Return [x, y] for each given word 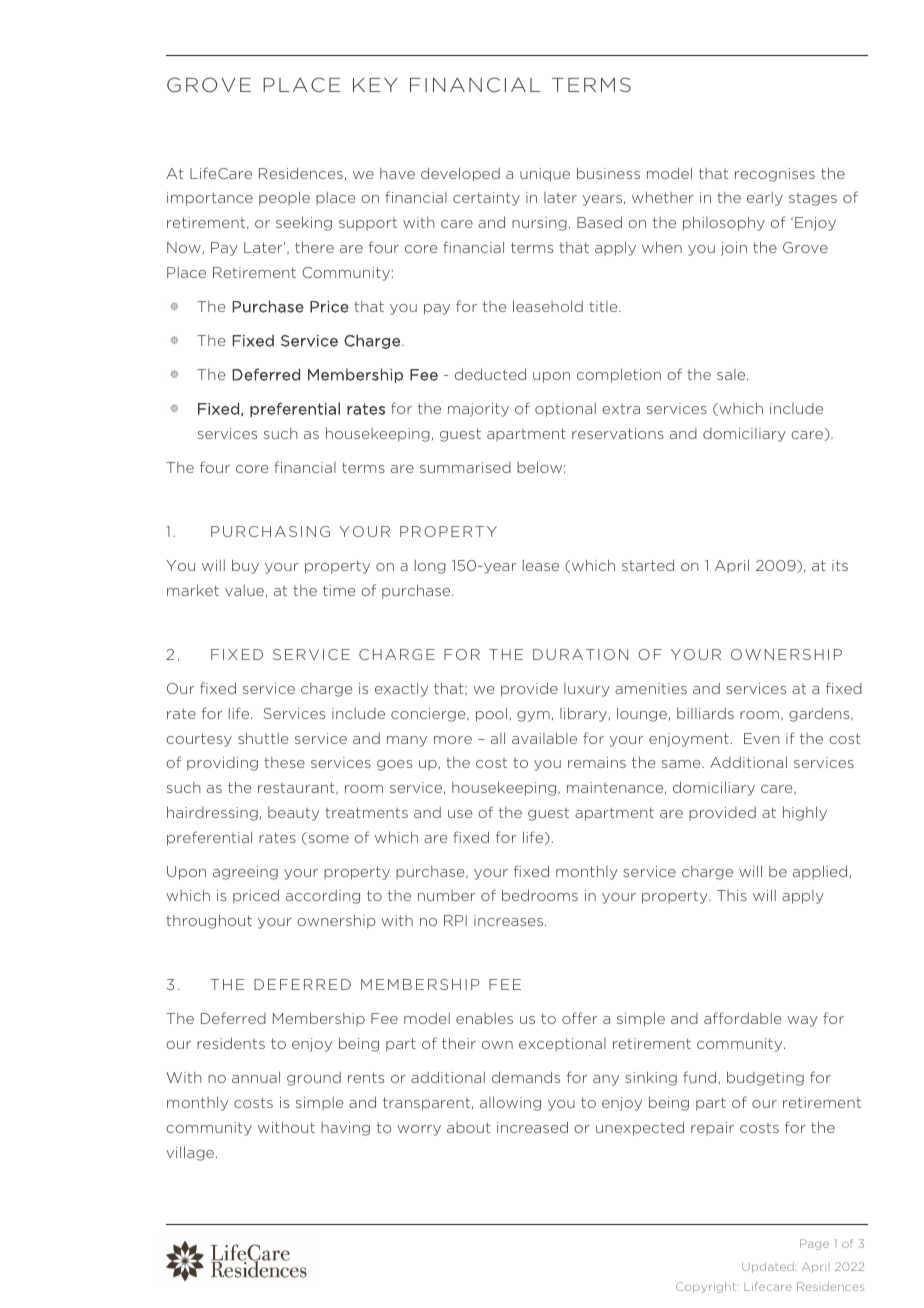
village [190, 1153]
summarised [465, 467]
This [732, 895]
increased [532, 1127]
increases [508, 920]
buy [245, 566]
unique [545, 175]
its [840, 565]
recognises [775, 175]
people [284, 198]
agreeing [245, 873]
